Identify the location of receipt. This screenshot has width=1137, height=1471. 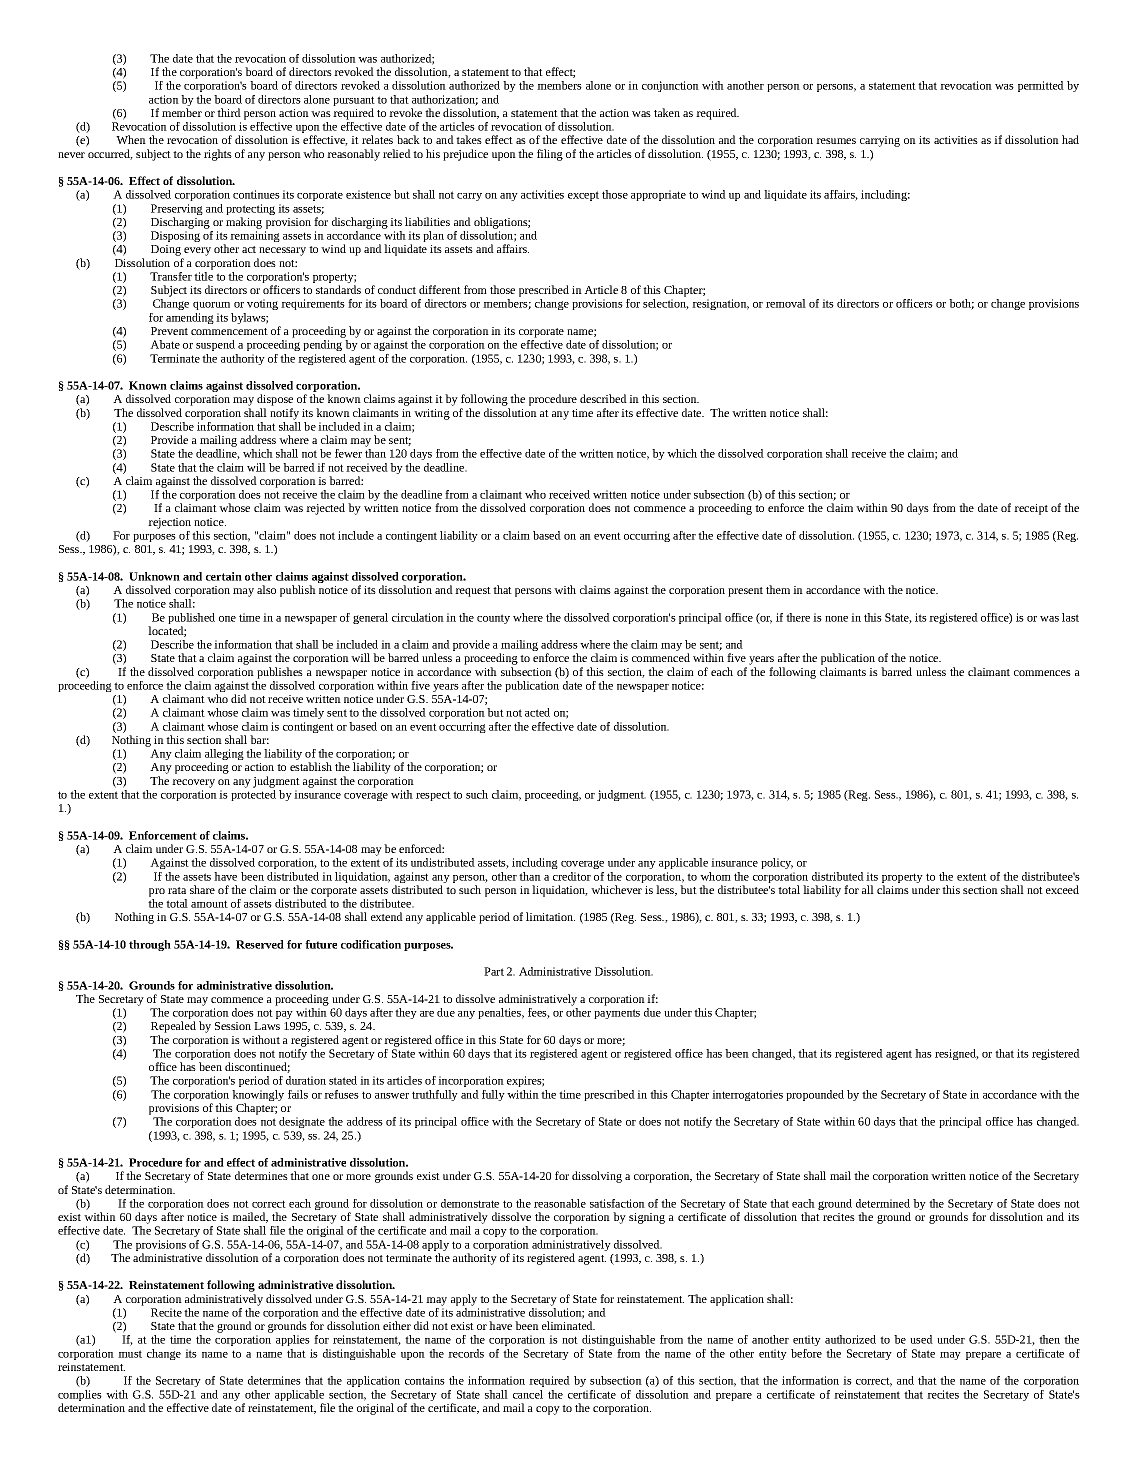
(1031, 509).
